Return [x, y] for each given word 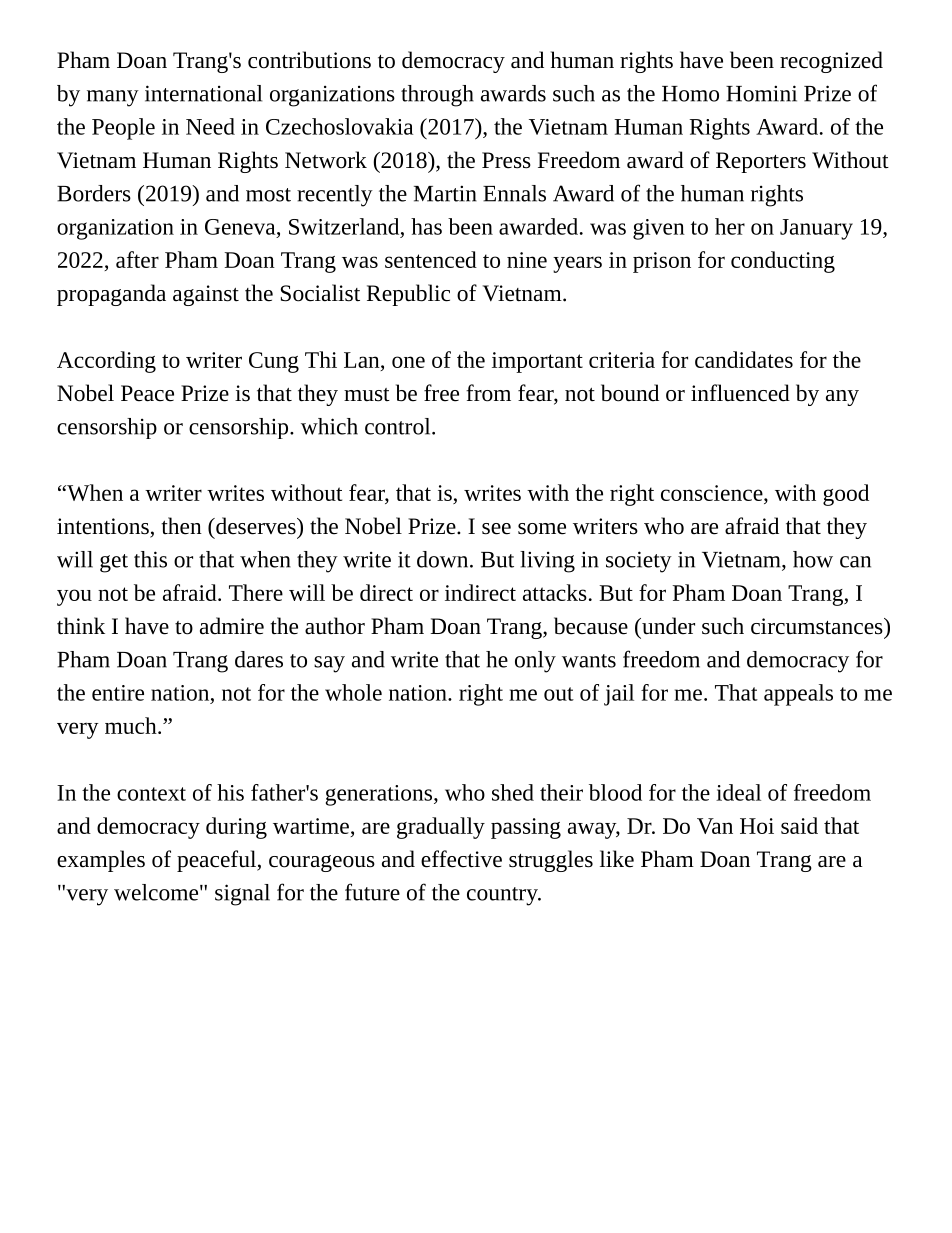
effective [461, 859]
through [437, 96]
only [535, 662]
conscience [712, 493]
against [206, 295]
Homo [690, 94]
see [496, 529]
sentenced [431, 259]
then [181, 526]
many [113, 98]
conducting [783, 262]
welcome [156, 892]
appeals [798, 695]
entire [118, 693]
